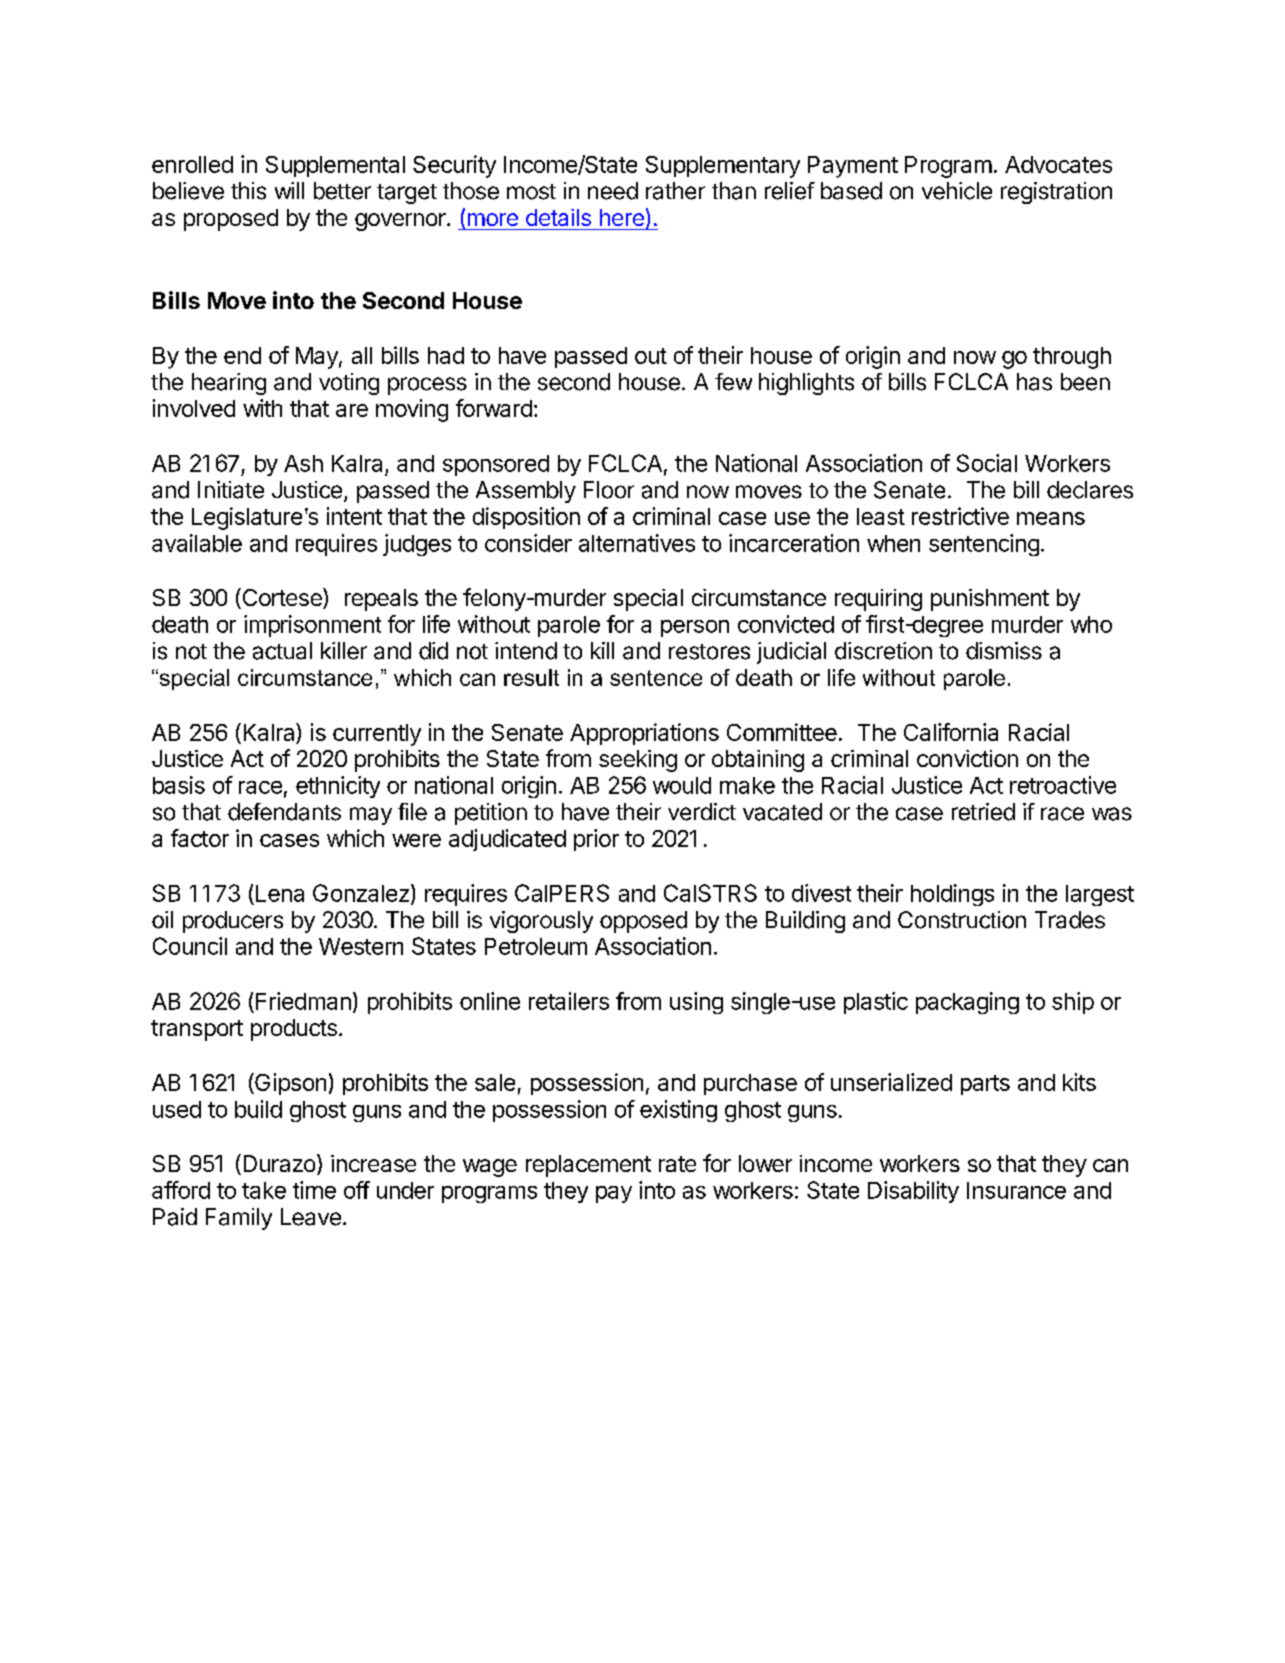  I want to click on rate, so click(677, 1164).
